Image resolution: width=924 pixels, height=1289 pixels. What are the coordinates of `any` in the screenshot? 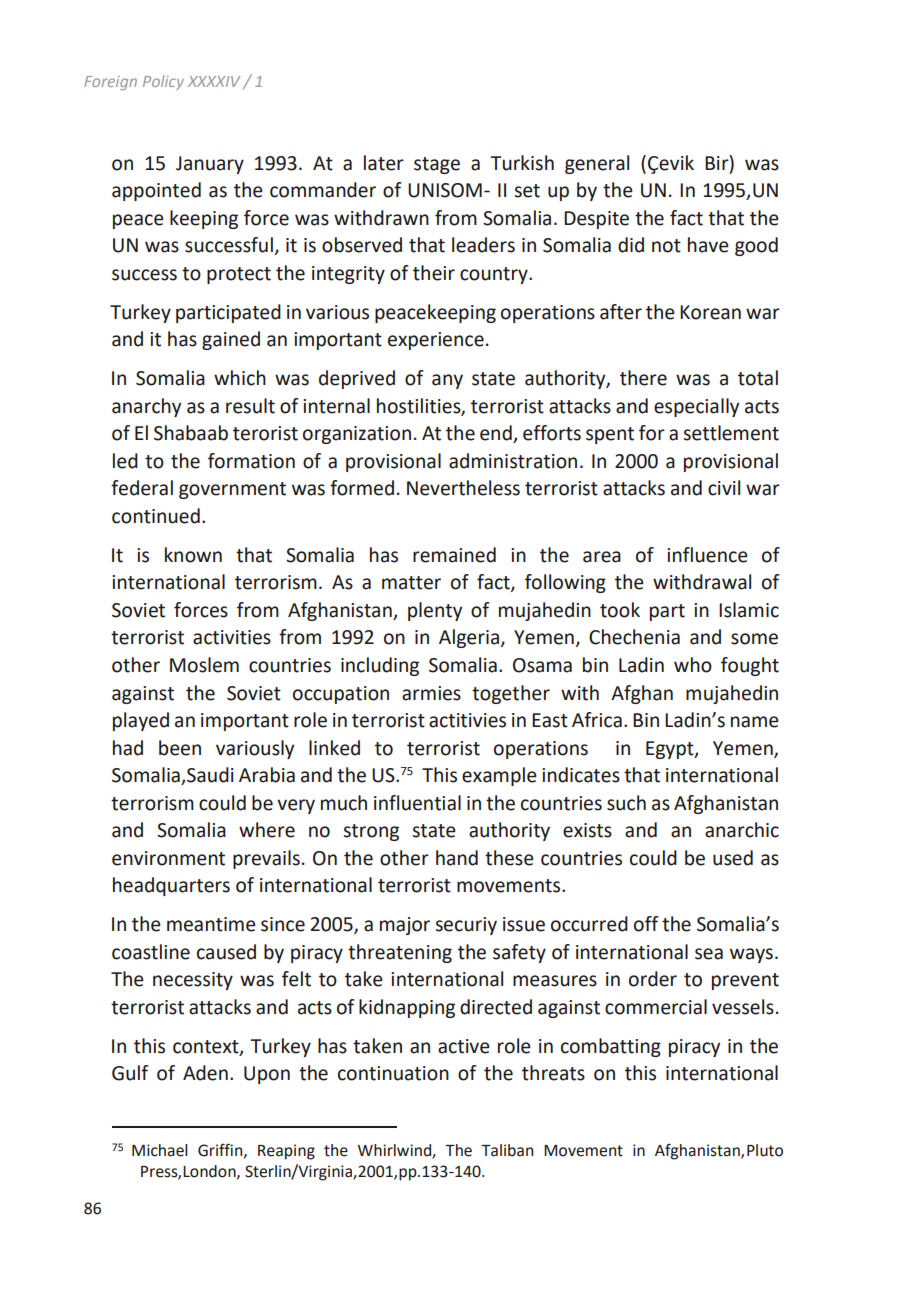 It's located at (447, 381).
